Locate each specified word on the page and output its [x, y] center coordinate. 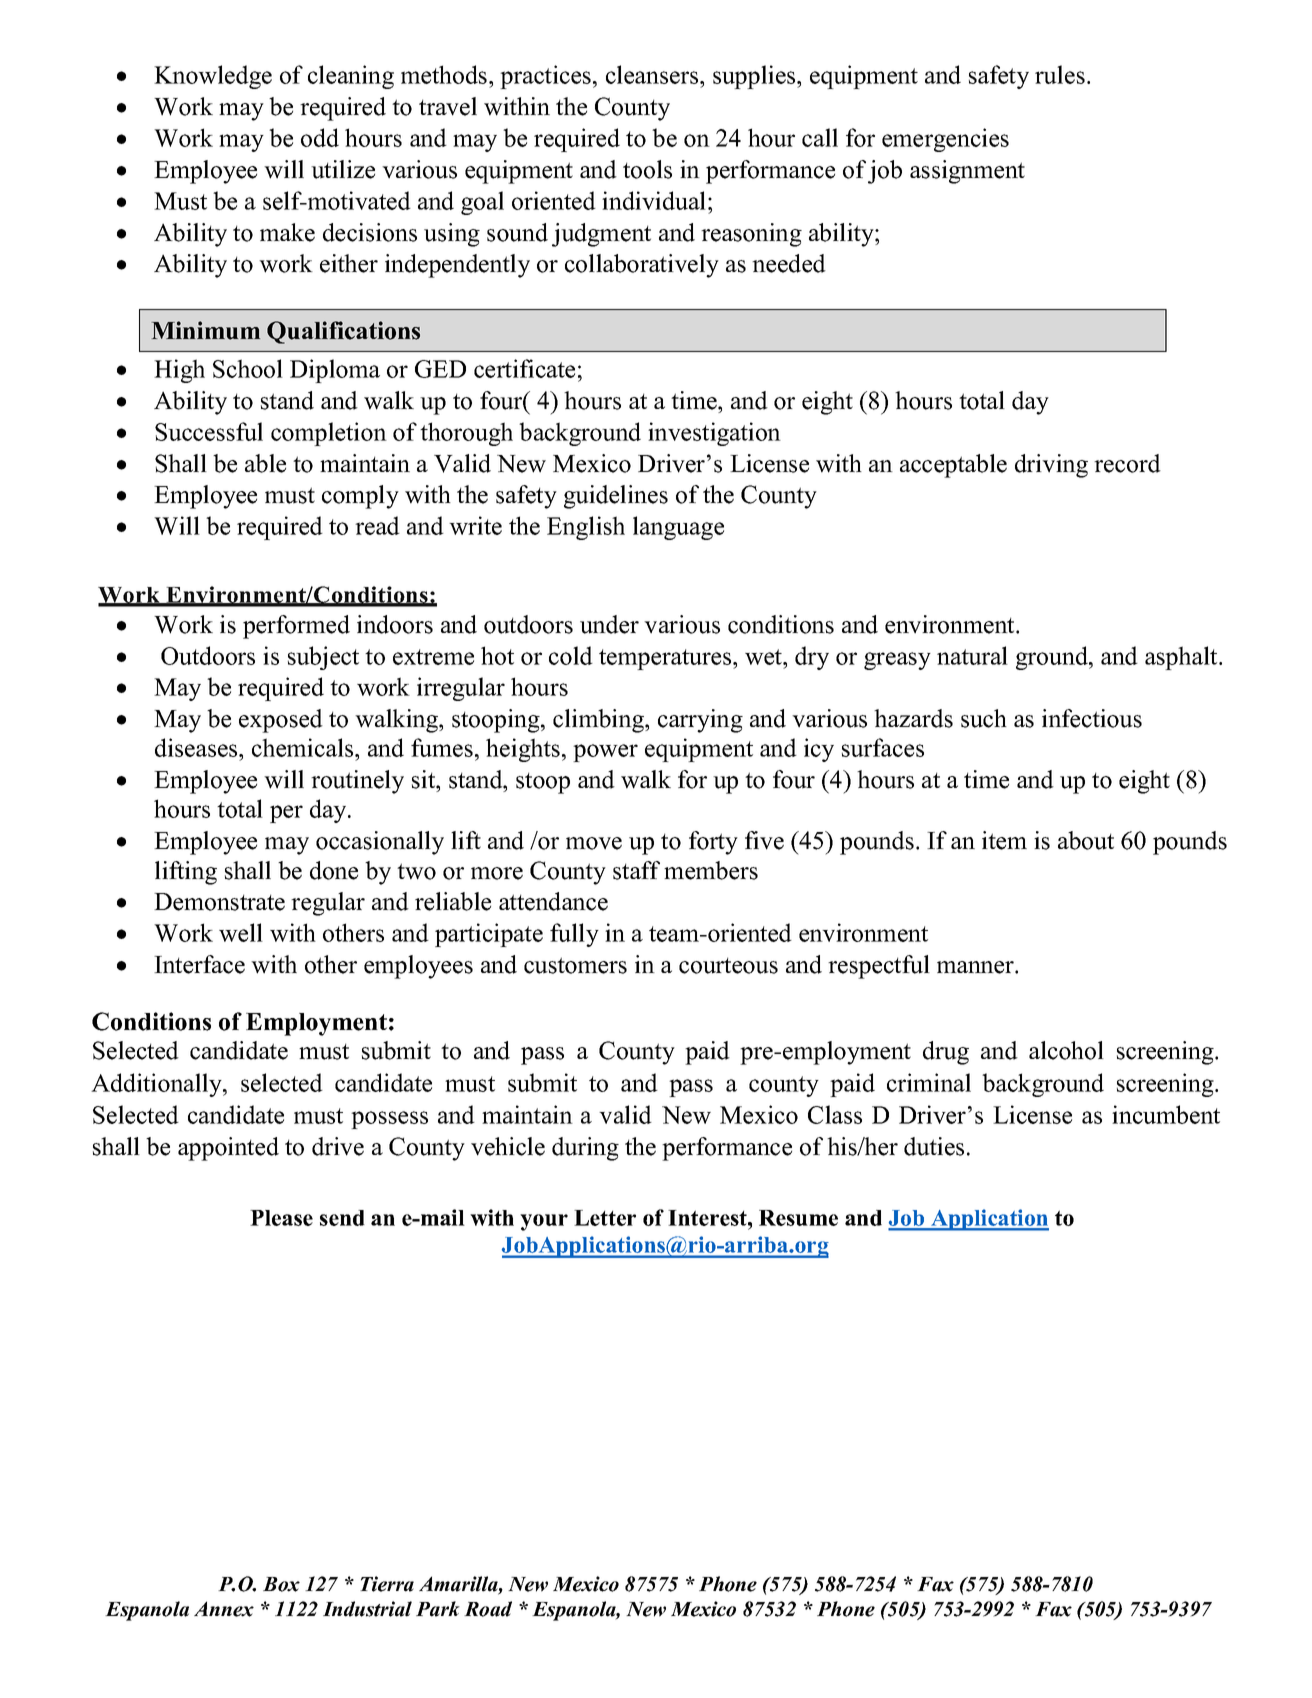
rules [1060, 74]
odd [320, 137]
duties [934, 1146]
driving [1051, 466]
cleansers [653, 74]
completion [329, 434]
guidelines [616, 497]
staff [636, 870]
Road [488, 1609]
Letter [605, 1218]
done [334, 870]
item [1004, 840]
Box [281, 1584]
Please [281, 1218]
